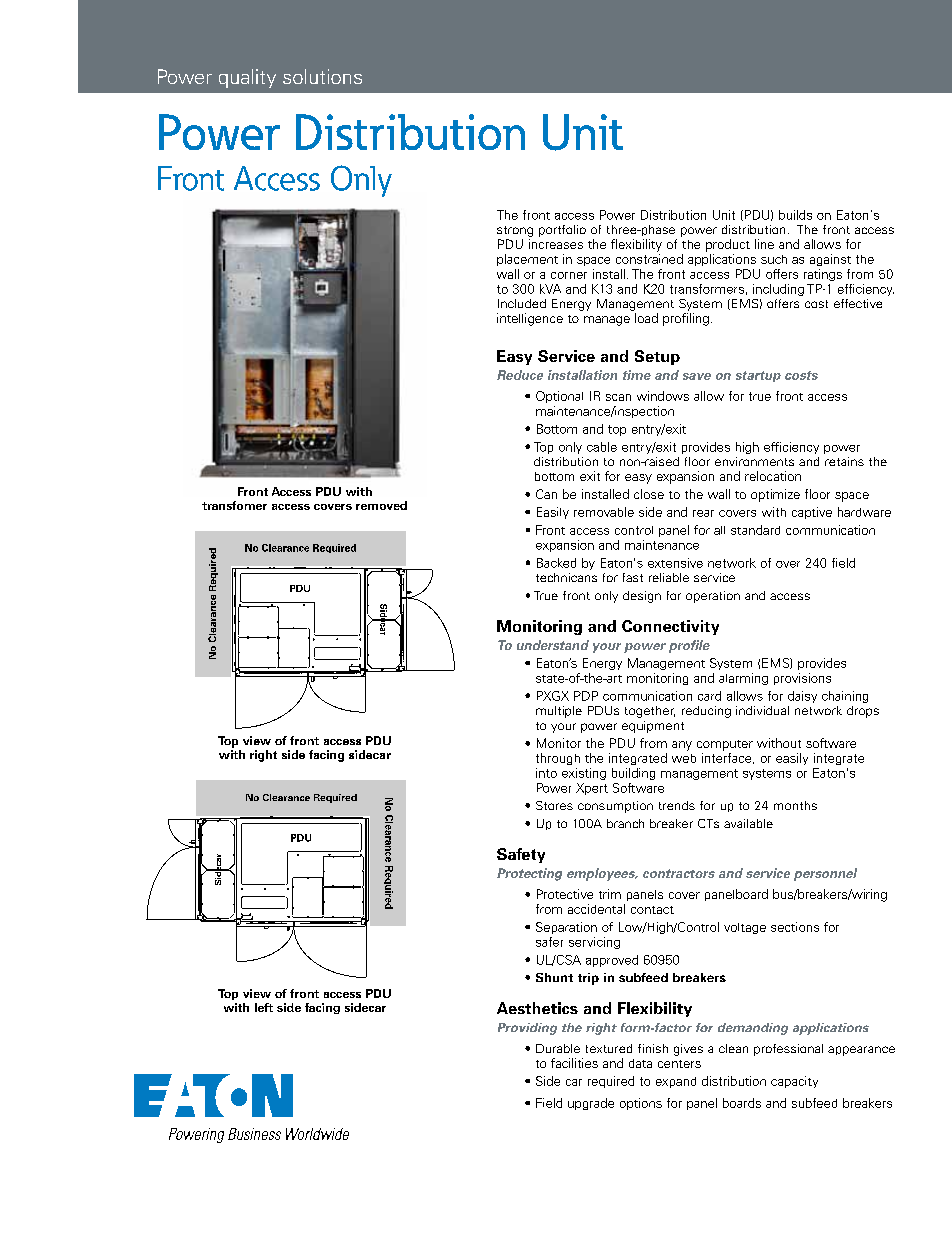 The image size is (952, 1233). I want to click on operation, so click(713, 597).
